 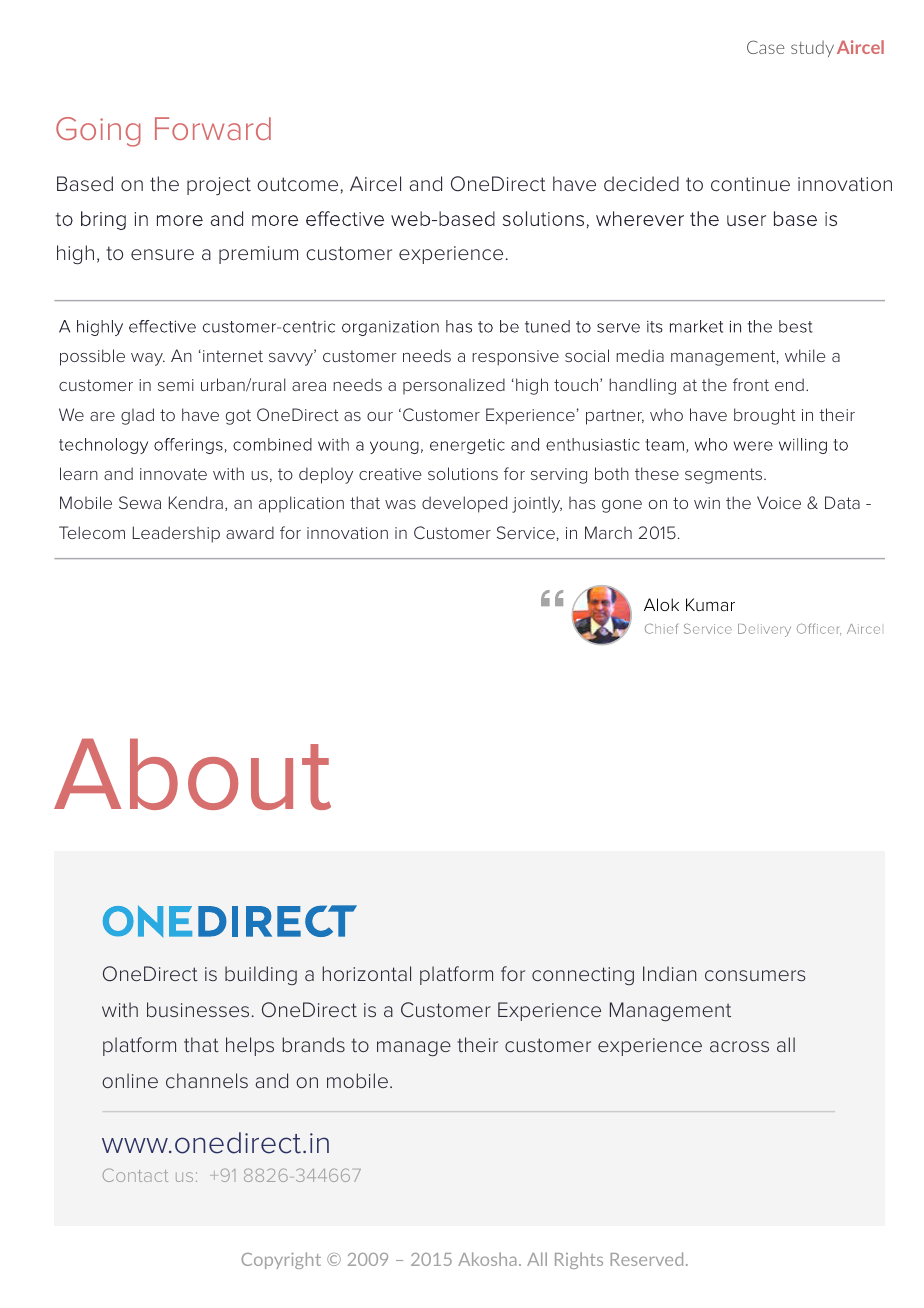 What do you see at coordinates (297, 184) in the screenshot?
I see `outcome` at bounding box center [297, 184].
